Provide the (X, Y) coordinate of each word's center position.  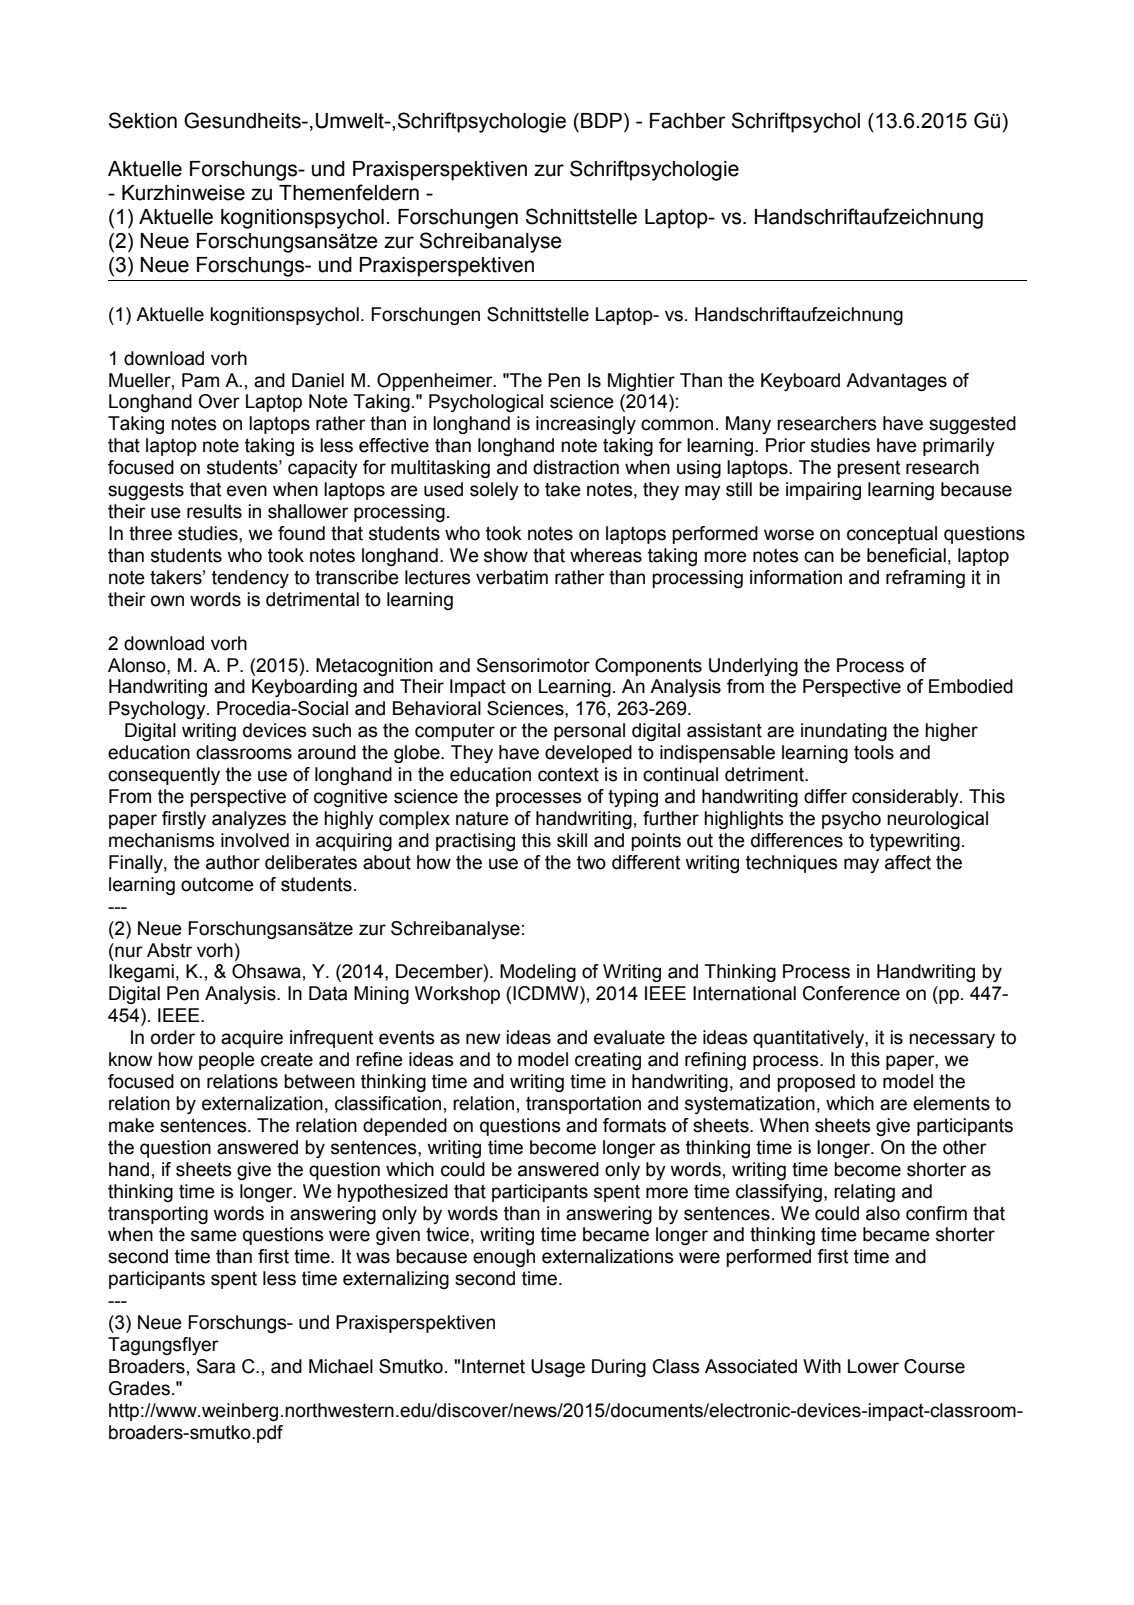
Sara (216, 1366)
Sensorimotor (533, 665)
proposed (816, 1083)
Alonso (138, 665)
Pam (200, 380)
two (591, 862)
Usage (558, 1368)
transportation (583, 1105)
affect (908, 862)
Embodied (971, 686)
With (822, 1366)
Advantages (896, 382)
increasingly (586, 425)
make (131, 1125)
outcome (217, 885)
